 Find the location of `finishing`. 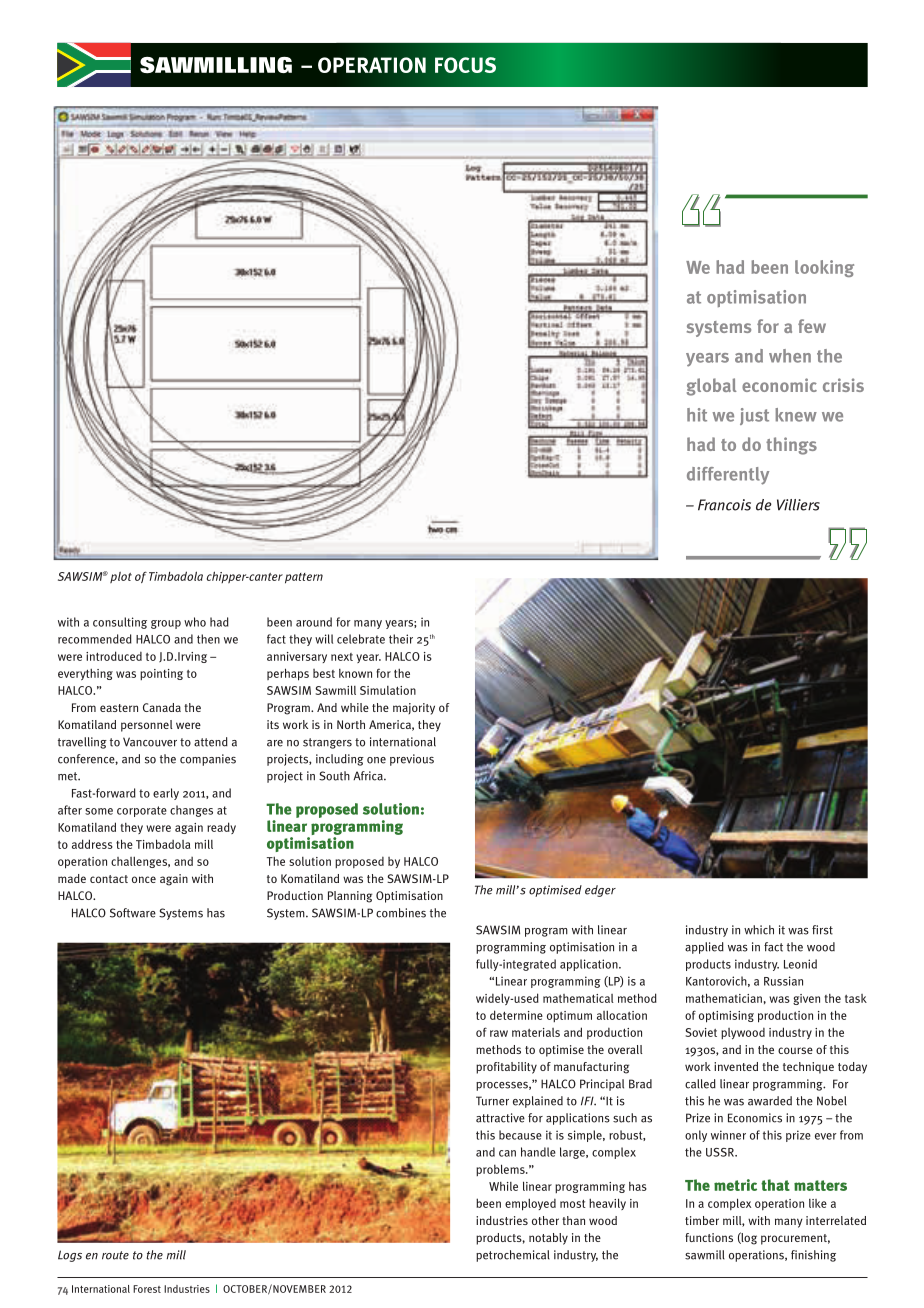

finishing is located at coordinates (813, 1256).
